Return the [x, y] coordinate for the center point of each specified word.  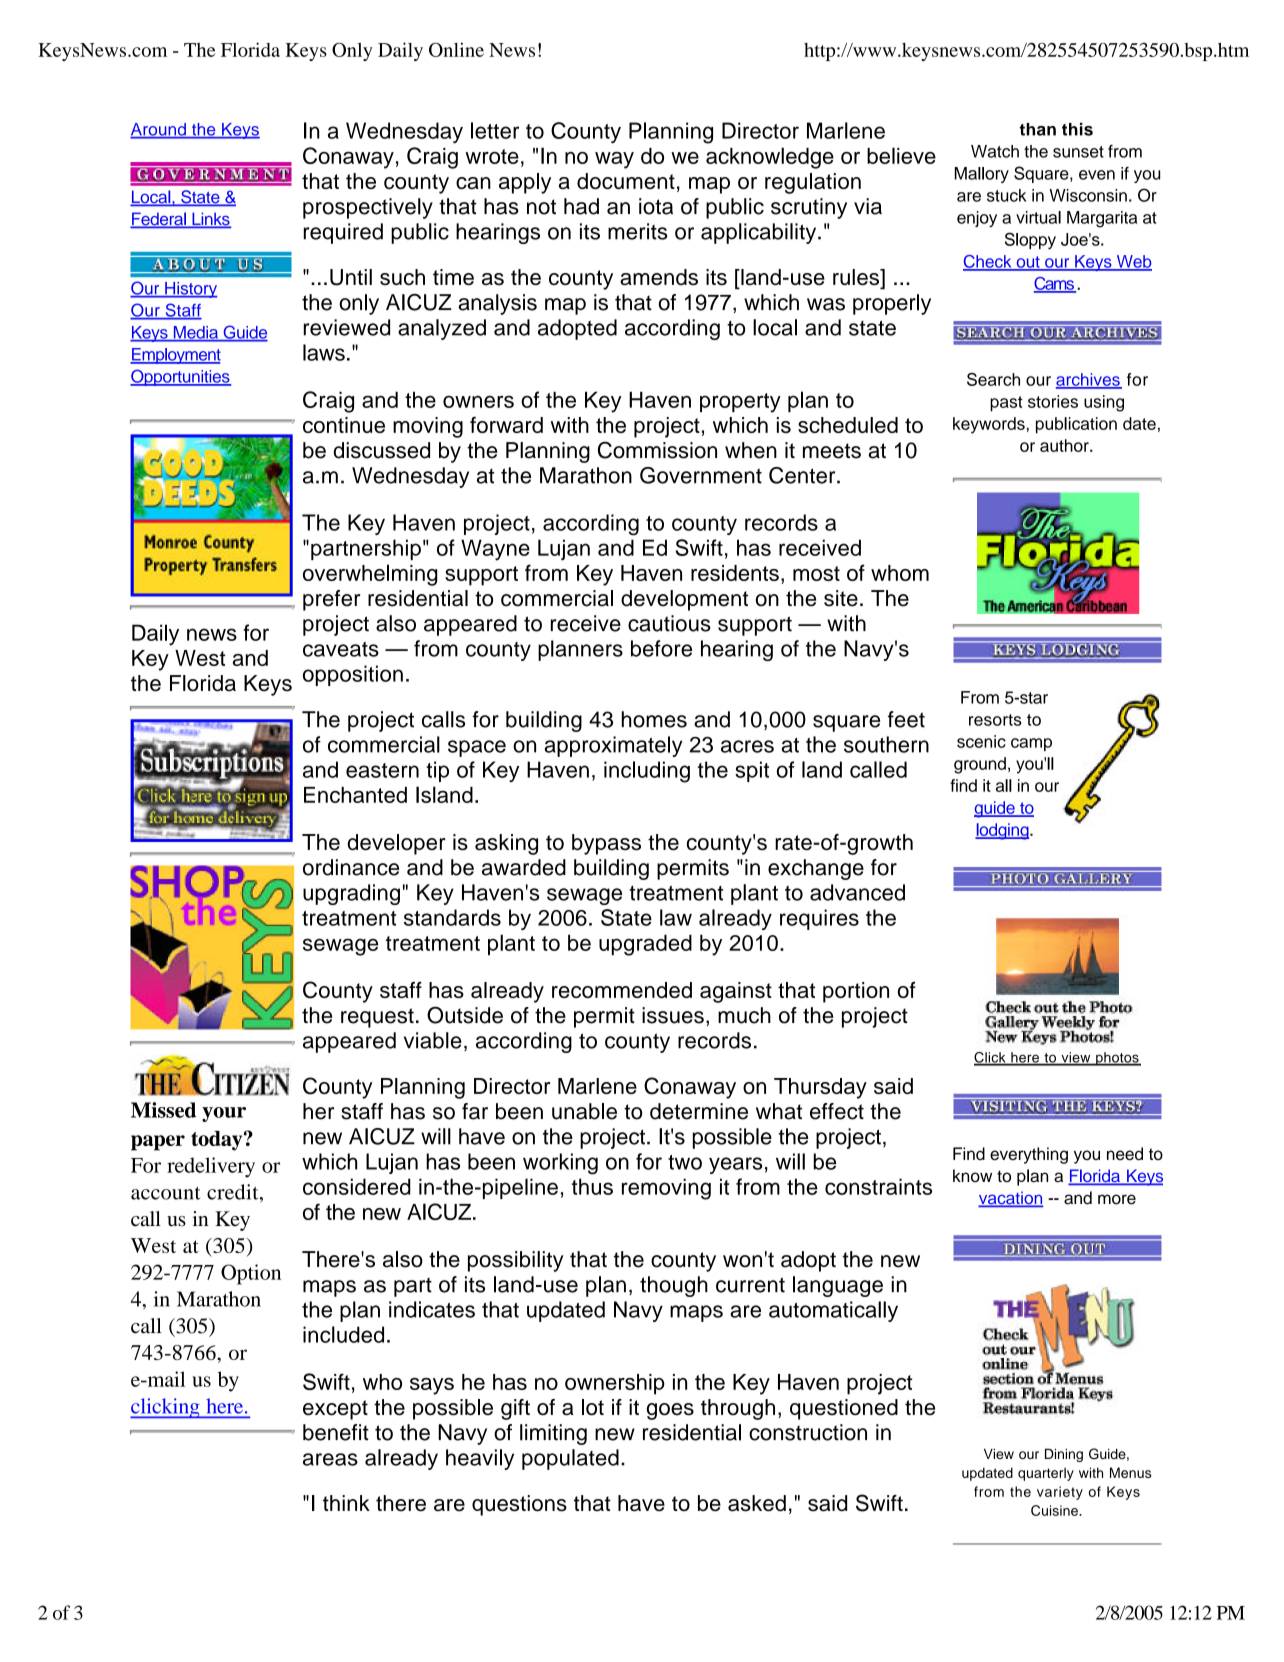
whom [900, 573]
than [1038, 129]
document [626, 181]
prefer [332, 600]
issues [673, 1015]
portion [856, 992]
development [684, 600]
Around [159, 130]
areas [330, 1459]
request [377, 1018]
